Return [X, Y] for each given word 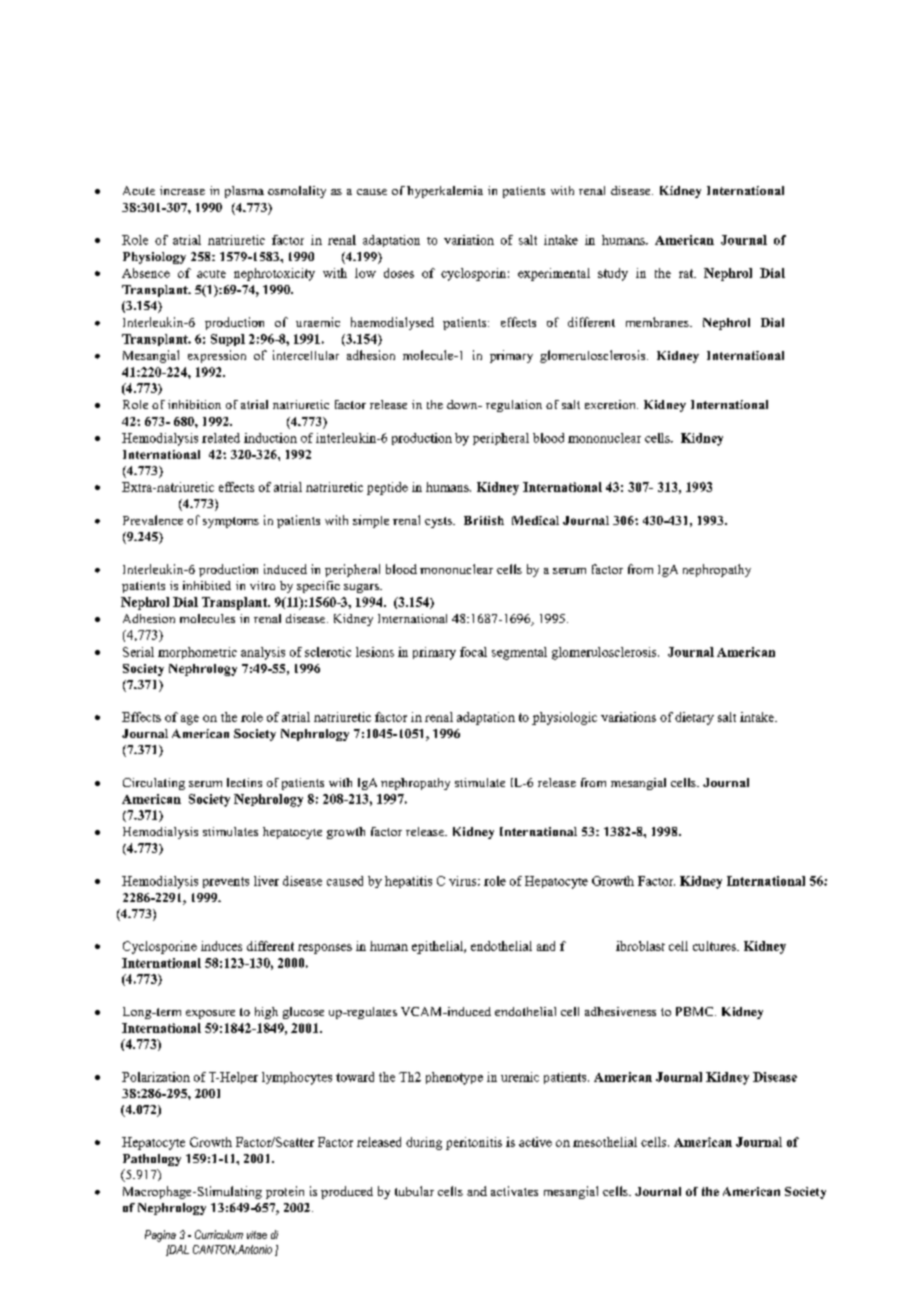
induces [221, 946]
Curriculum [219, 1234]
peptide [387, 488]
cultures [715, 946]
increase [182, 190]
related [221, 438]
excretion [611, 404]
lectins [244, 782]
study [613, 274]
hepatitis [408, 882]
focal [473, 652]
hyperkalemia [445, 192]
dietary [694, 718]
